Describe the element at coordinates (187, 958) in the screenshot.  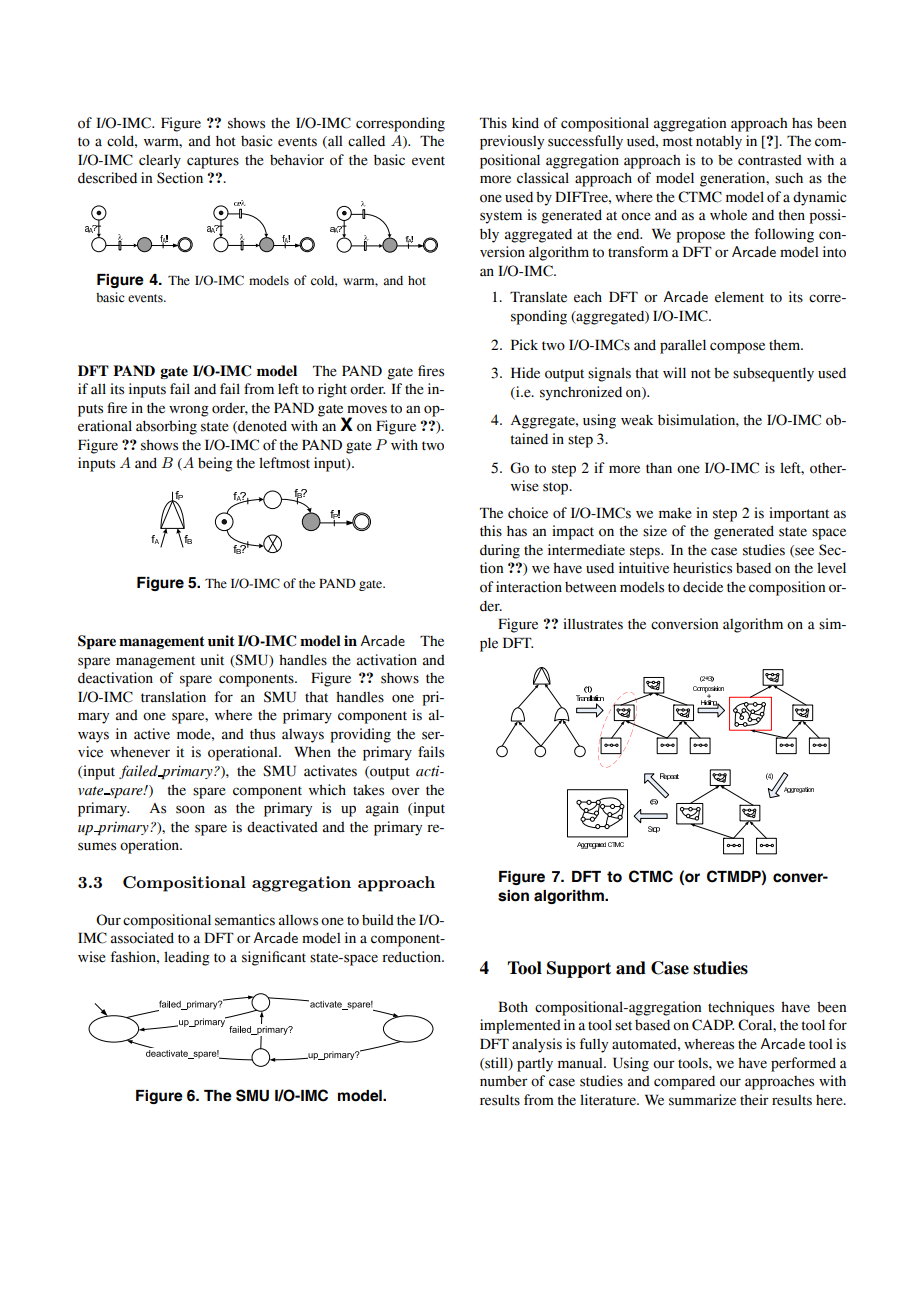
I see `leading` at that location.
